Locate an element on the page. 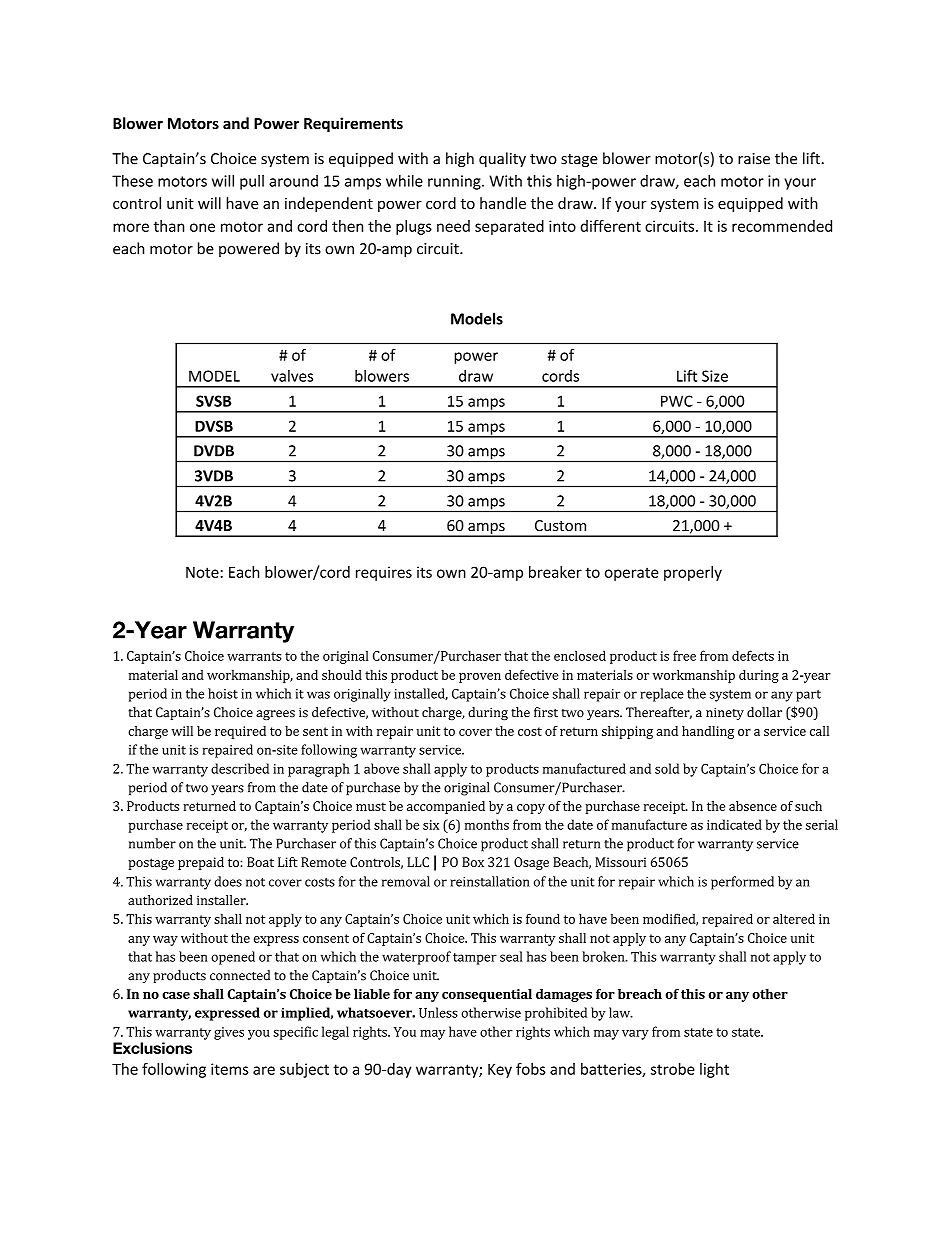 This page has height=1233, width=952. pull is located at coordinates (252, 182).
